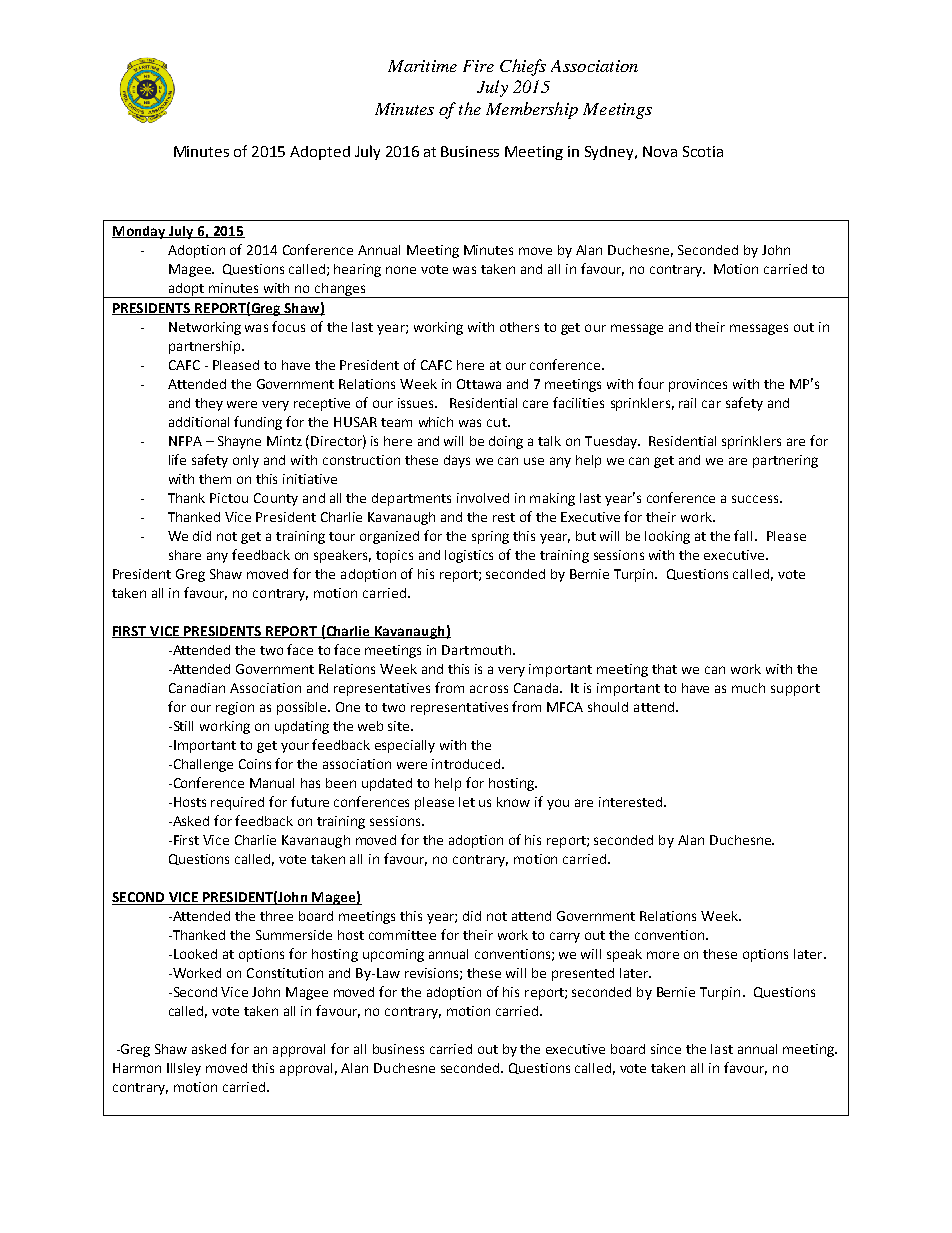 Image resolution: width=952 pixels, height=1233 pixels. Describe the element at coordinates (698, 385) in the screenshot. I see `provinces` at that location.
